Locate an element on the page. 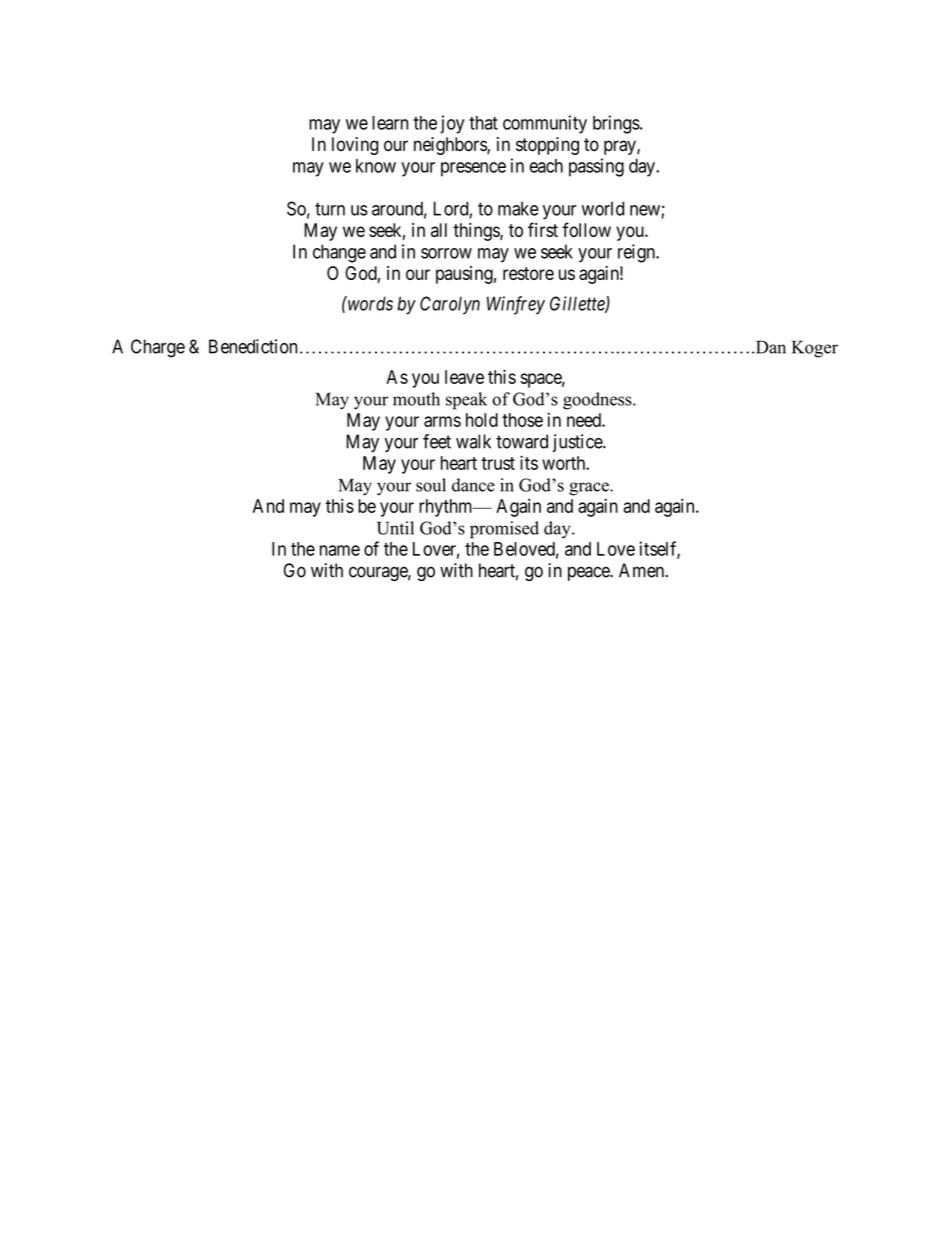 This document has width=952, height=1233. goodness is located at coordinates (598, 401).
